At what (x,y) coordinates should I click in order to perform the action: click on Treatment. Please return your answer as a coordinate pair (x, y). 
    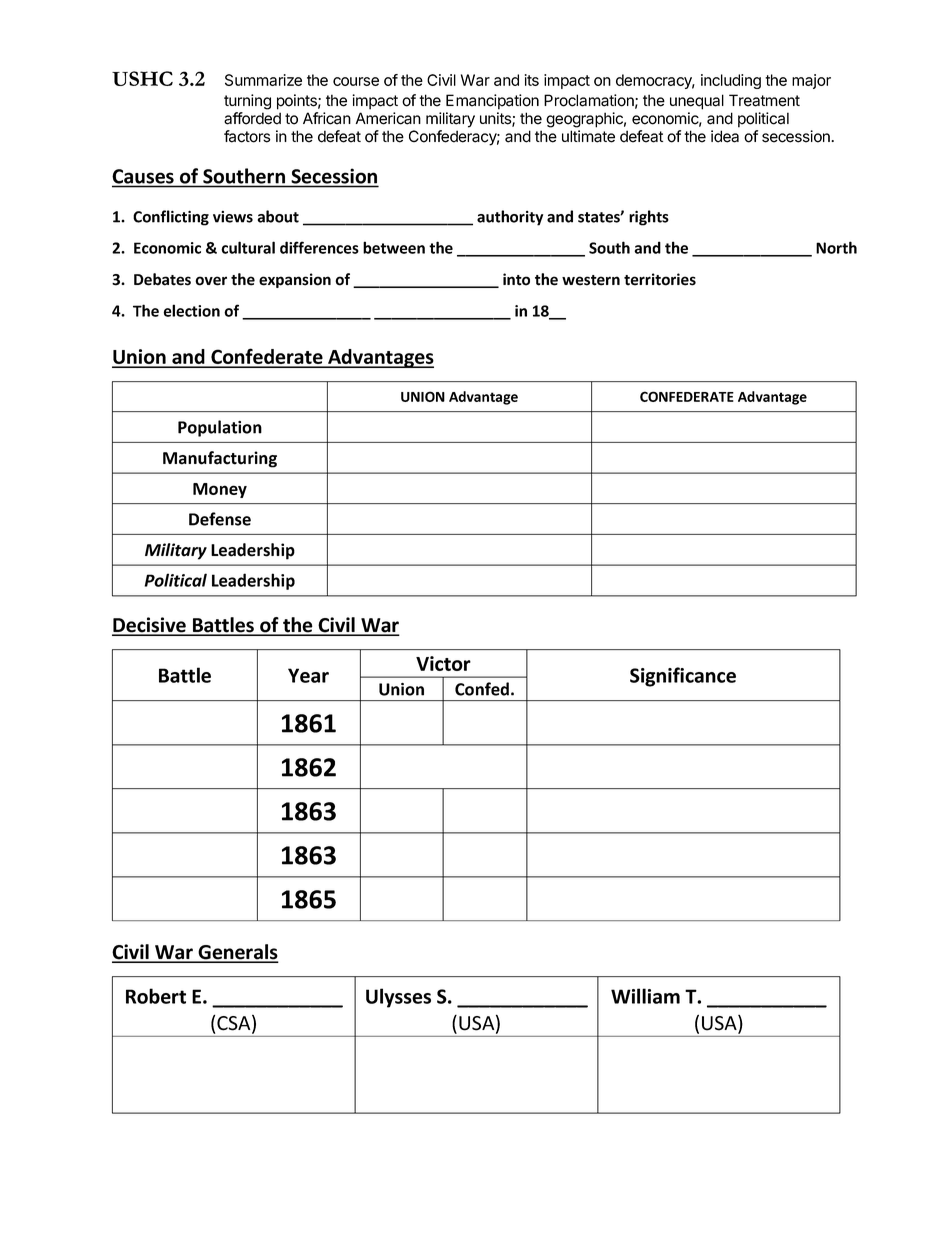
    Looking at the image, I should click on (764, 100).
